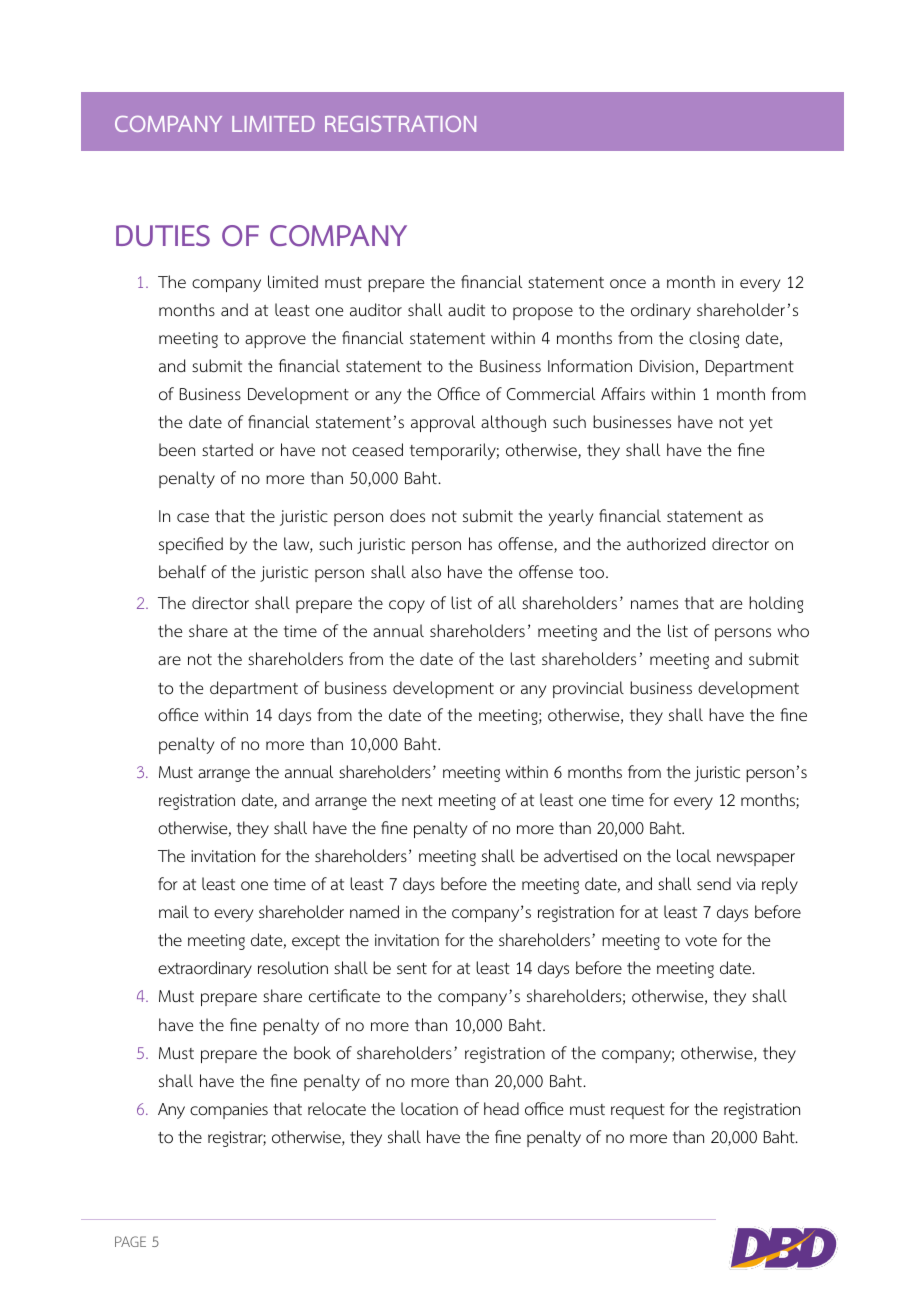  I want to click on mail, so click(174, 911).
